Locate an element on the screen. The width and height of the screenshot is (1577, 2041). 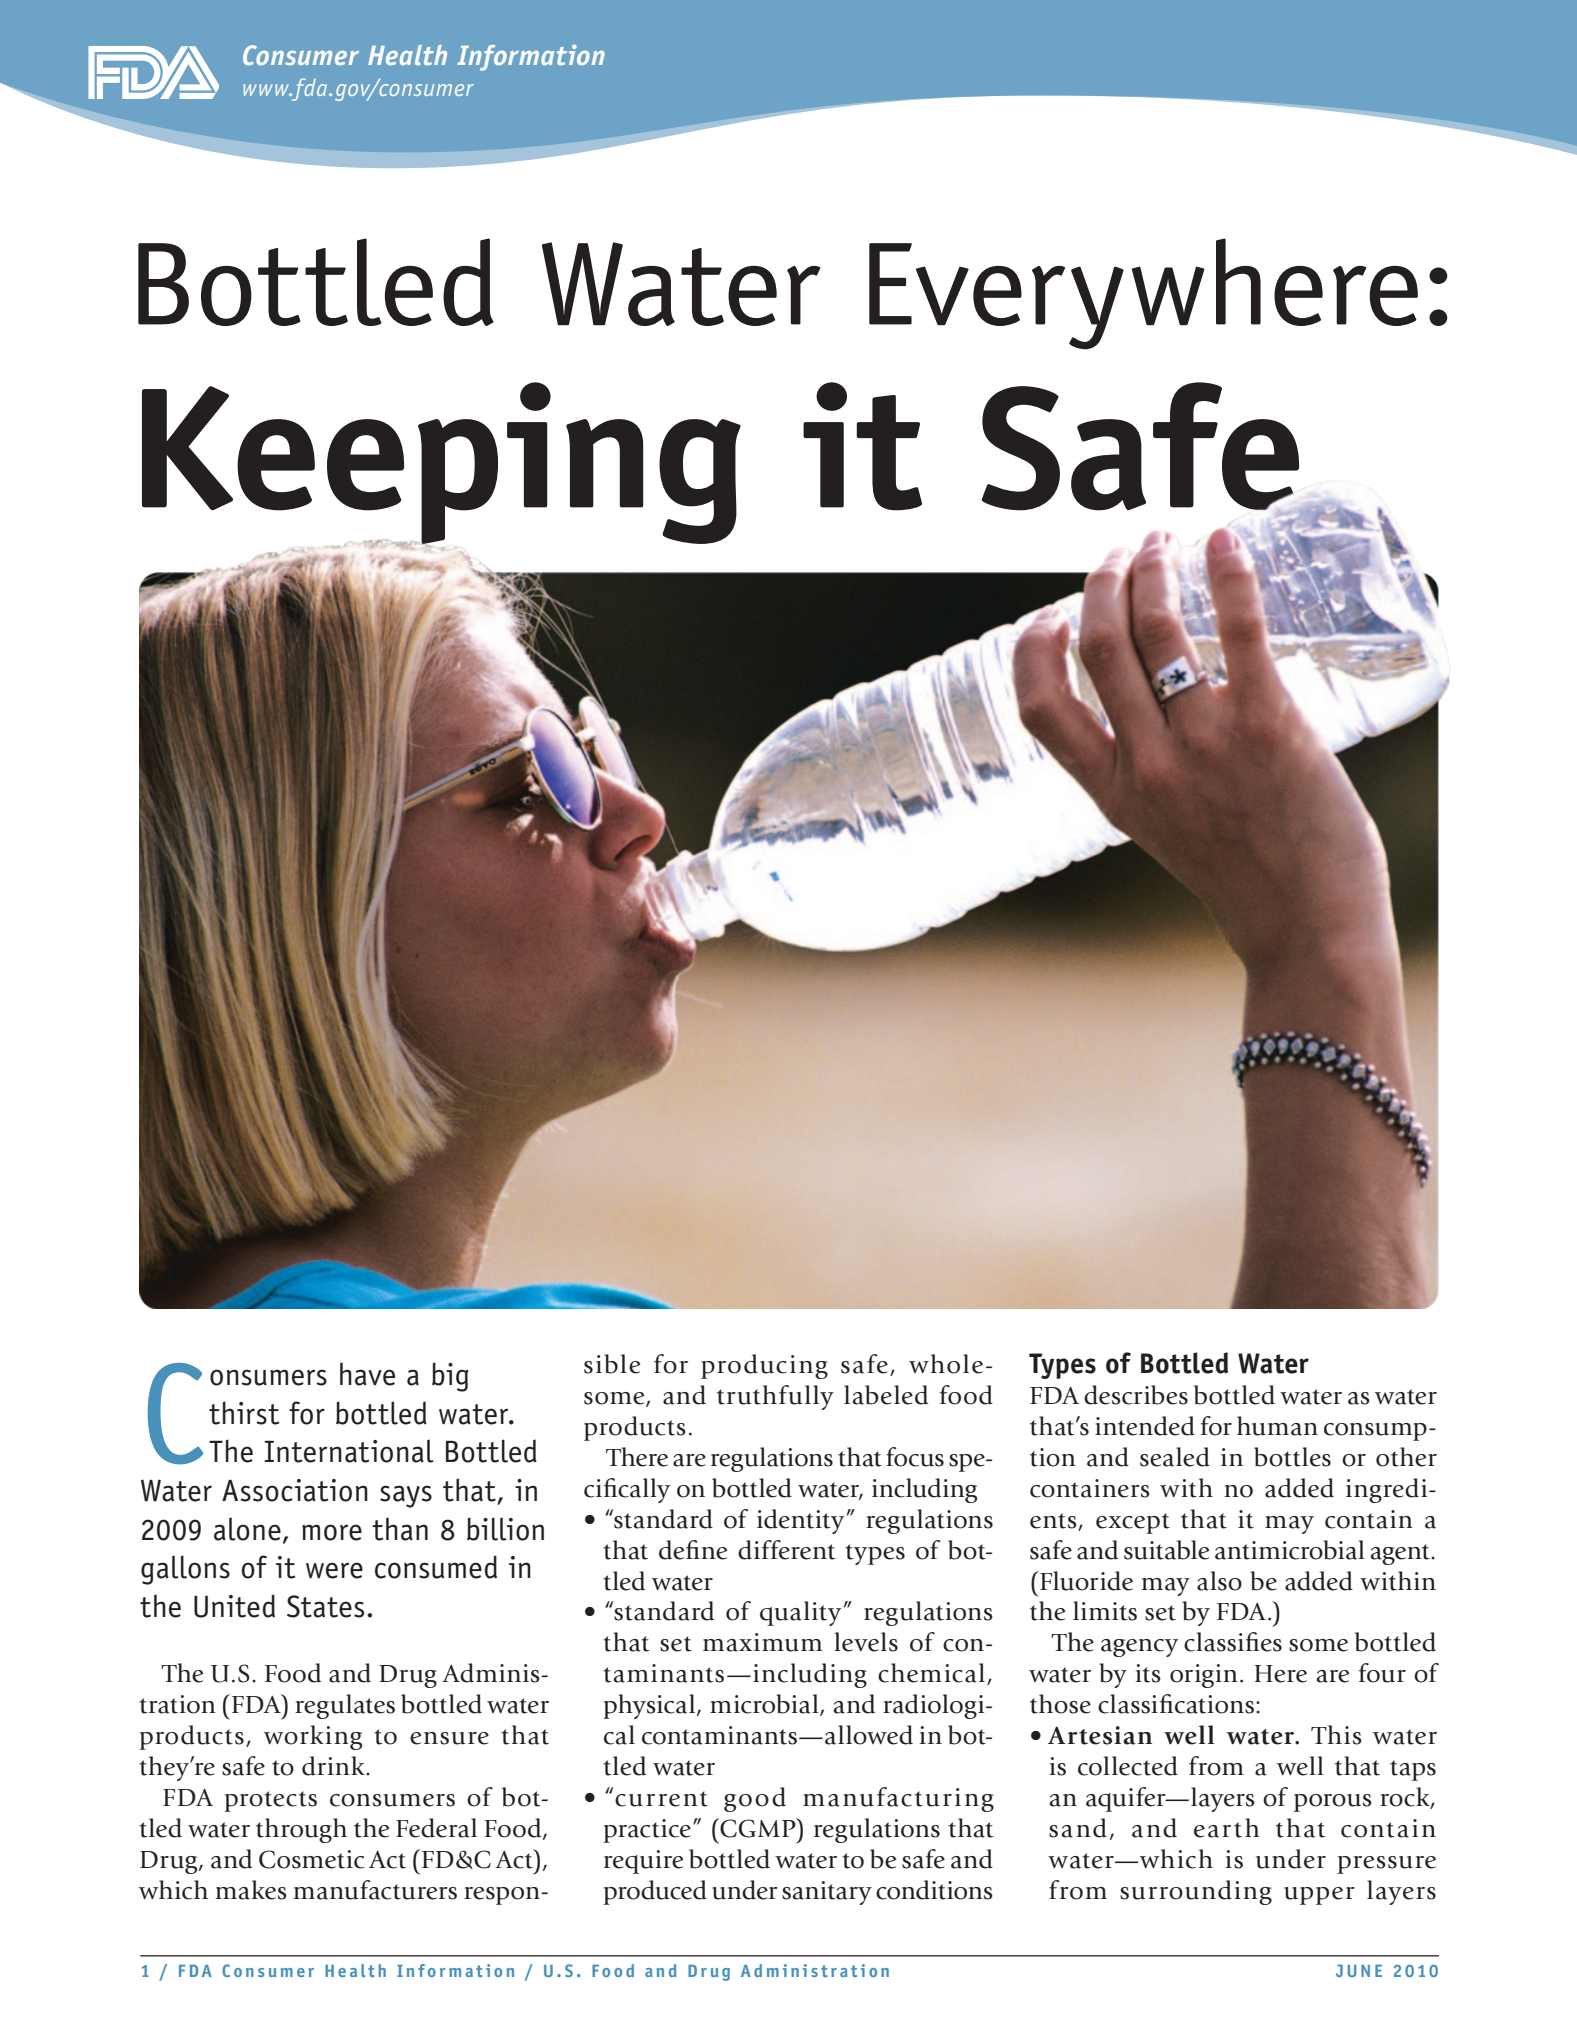
intended is located at coordinates (1145, 1426).
